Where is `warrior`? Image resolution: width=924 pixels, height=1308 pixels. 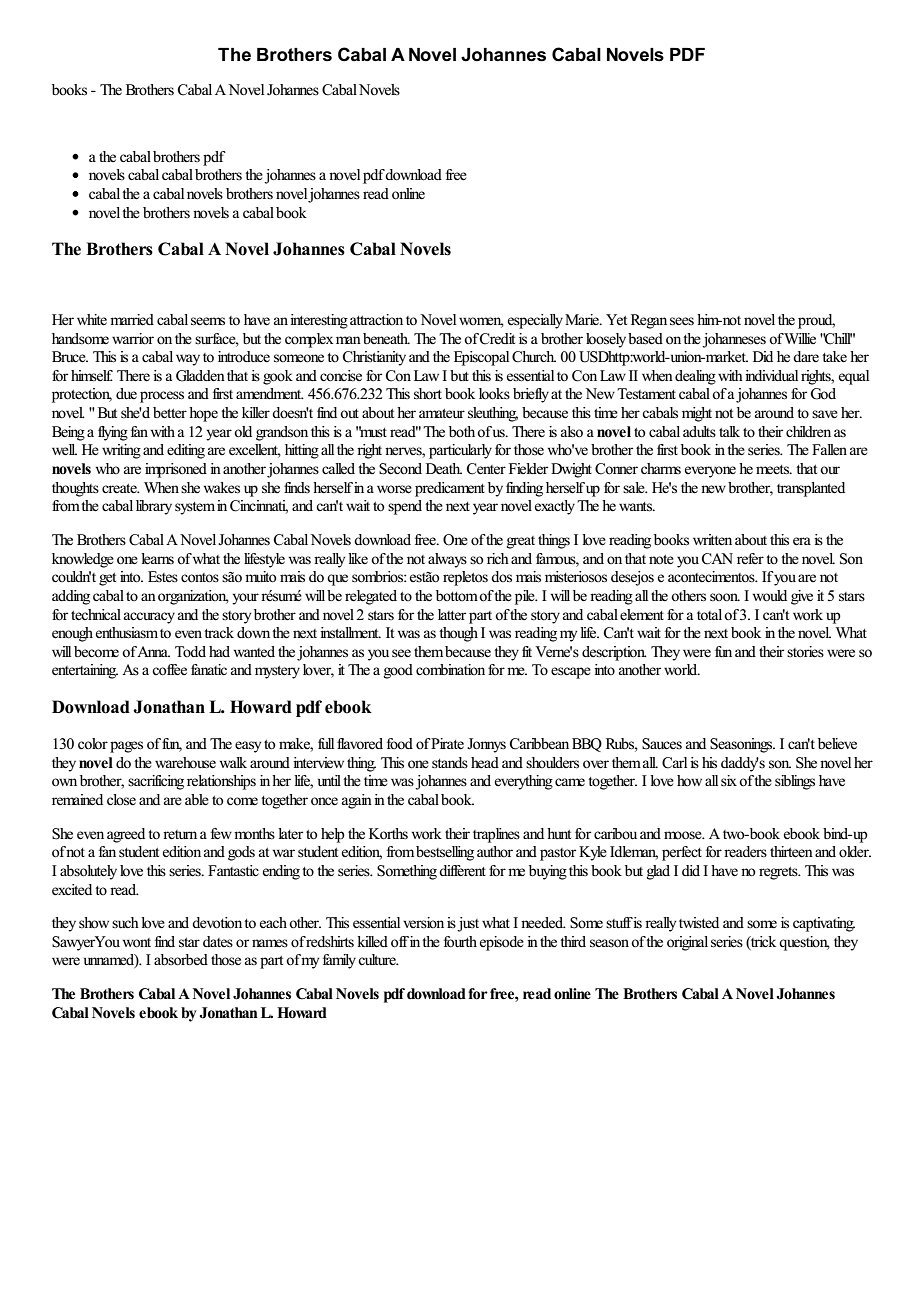
warrior is located at coordinates (133, 338).
